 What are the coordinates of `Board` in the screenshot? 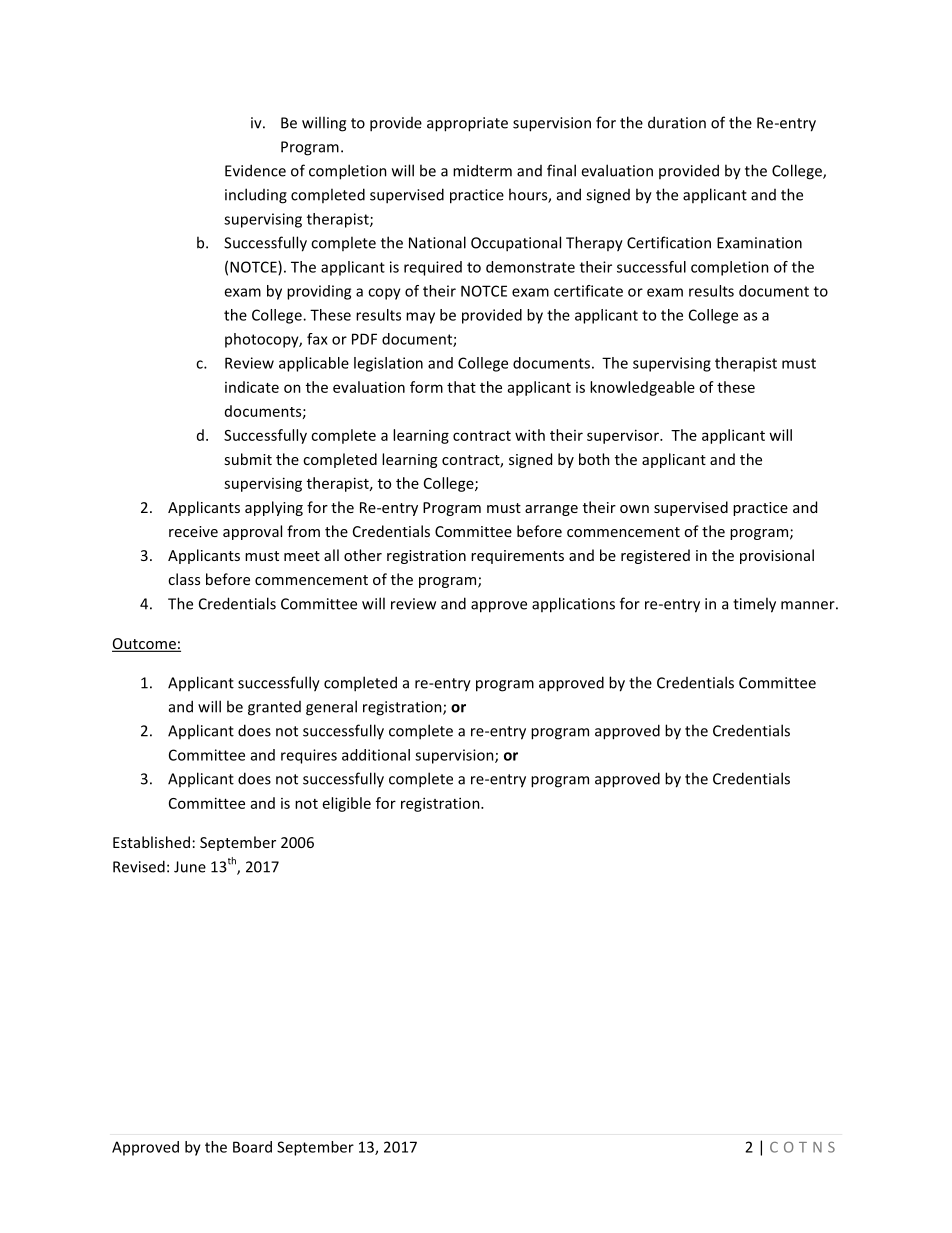 It's located at (252, 1147).
